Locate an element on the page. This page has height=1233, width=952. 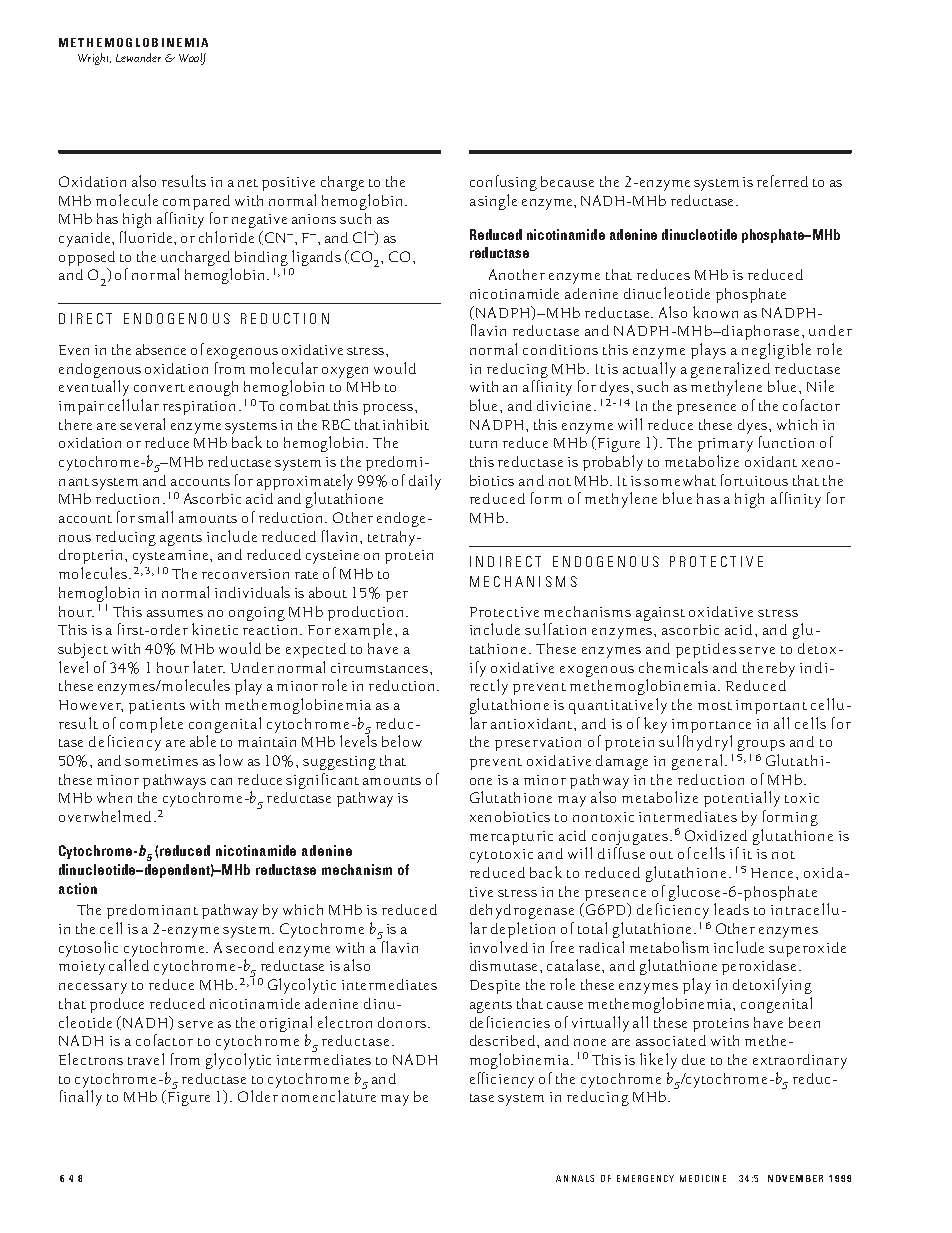
efficiency is located at coordinates (502, 1080).
